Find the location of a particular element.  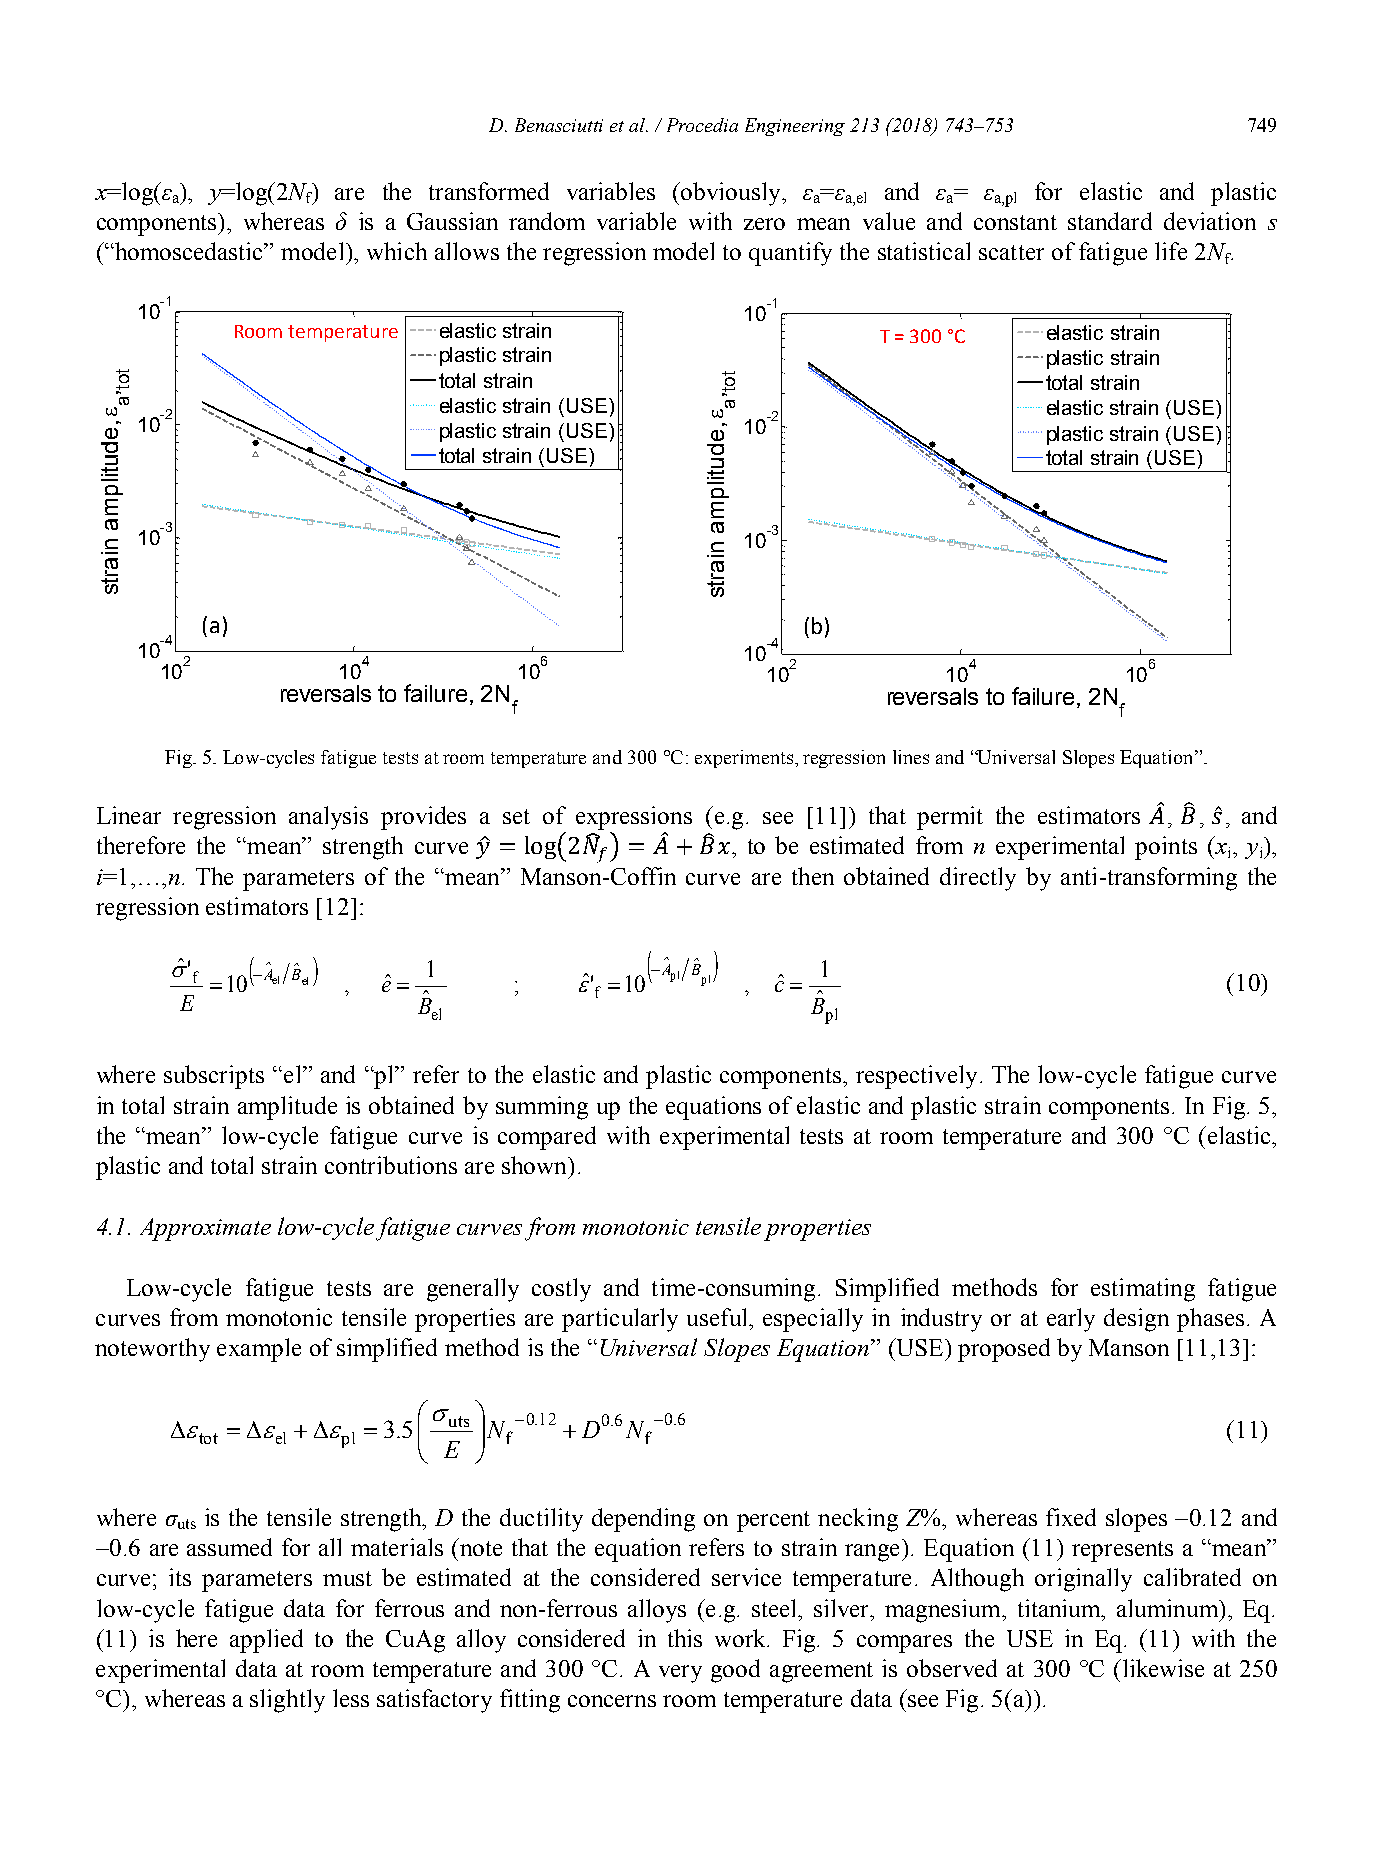

titanium is located at coordinates (1060, 1608).
